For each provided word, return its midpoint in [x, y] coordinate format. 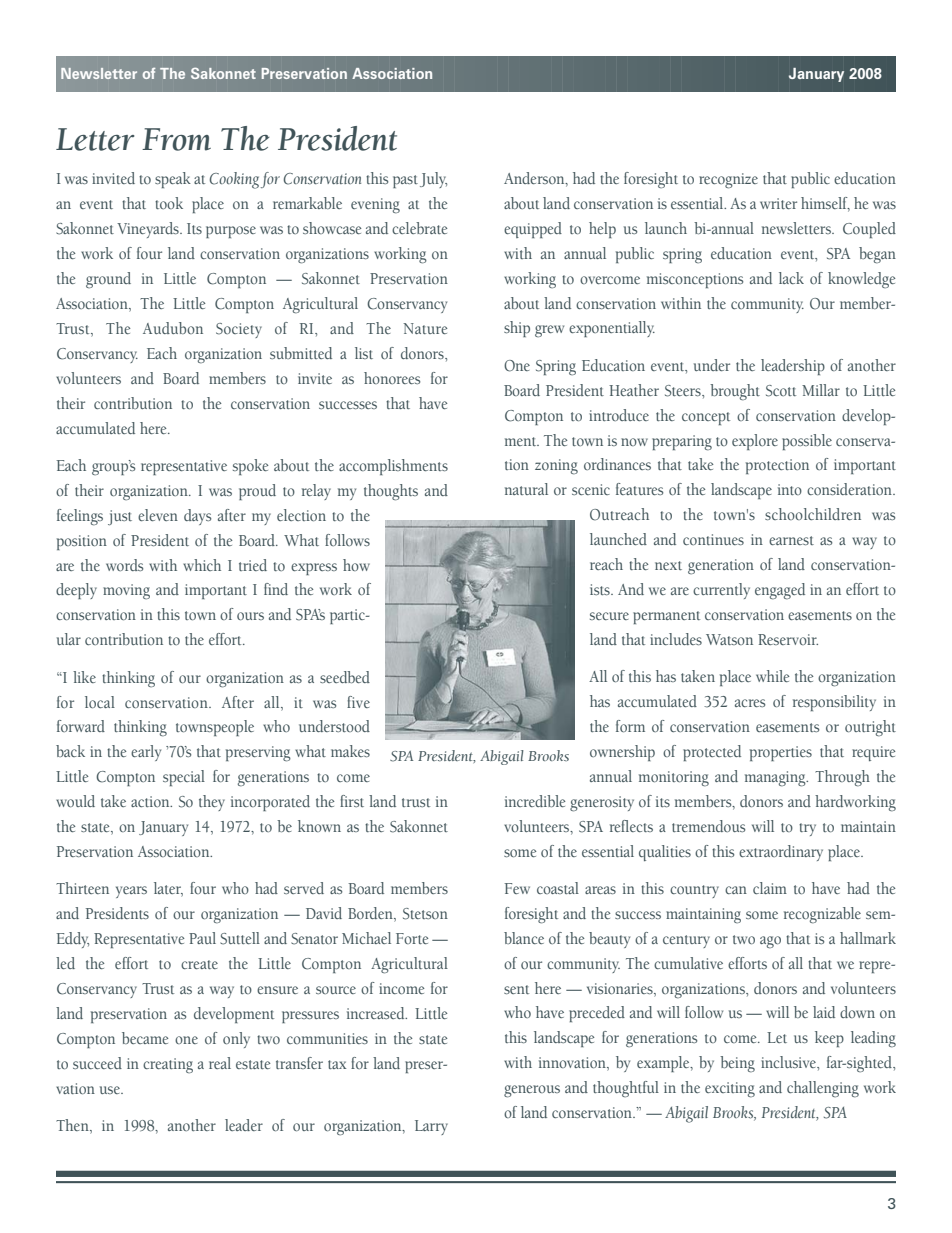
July [433, 180]
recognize [728, 181]
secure [609, 616]
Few [517, 888]
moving [126, 591]
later [168, 889]
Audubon [173, 328]
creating [168, 1065]
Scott [781, 391]
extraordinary [781, 853]
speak [173, 180]
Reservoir [788, 639]
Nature [425, 328]
